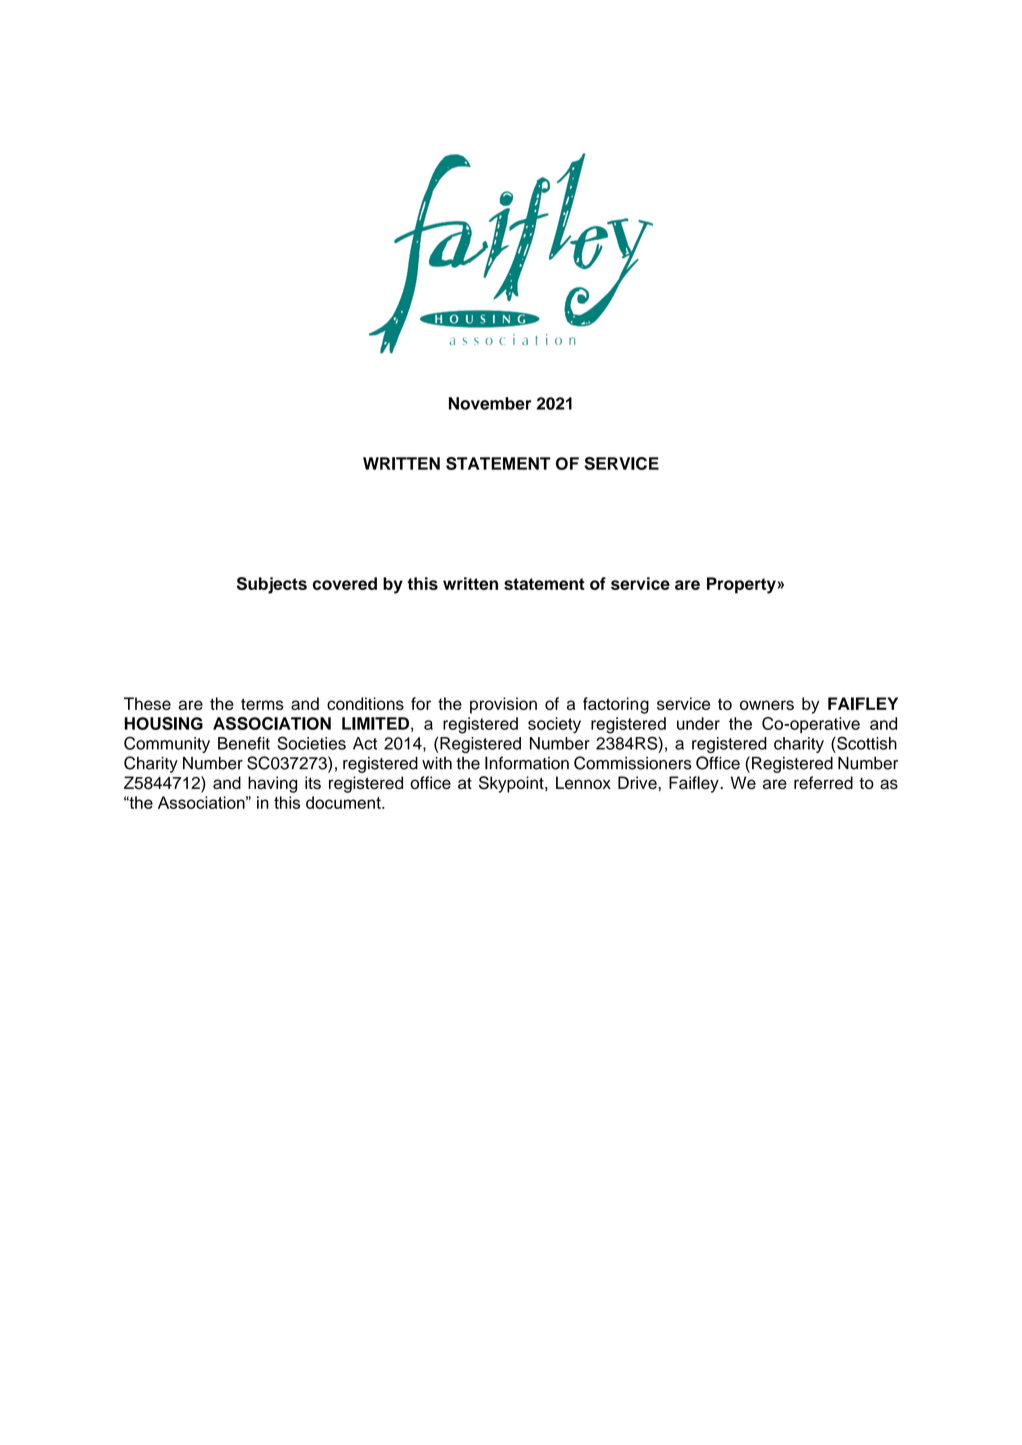 Image resolution: width=1022 pixels, height=1445 pixels. What do you see at coordinates (490, 403) in the document?
I see `November` at bounding box center [490, 403].
